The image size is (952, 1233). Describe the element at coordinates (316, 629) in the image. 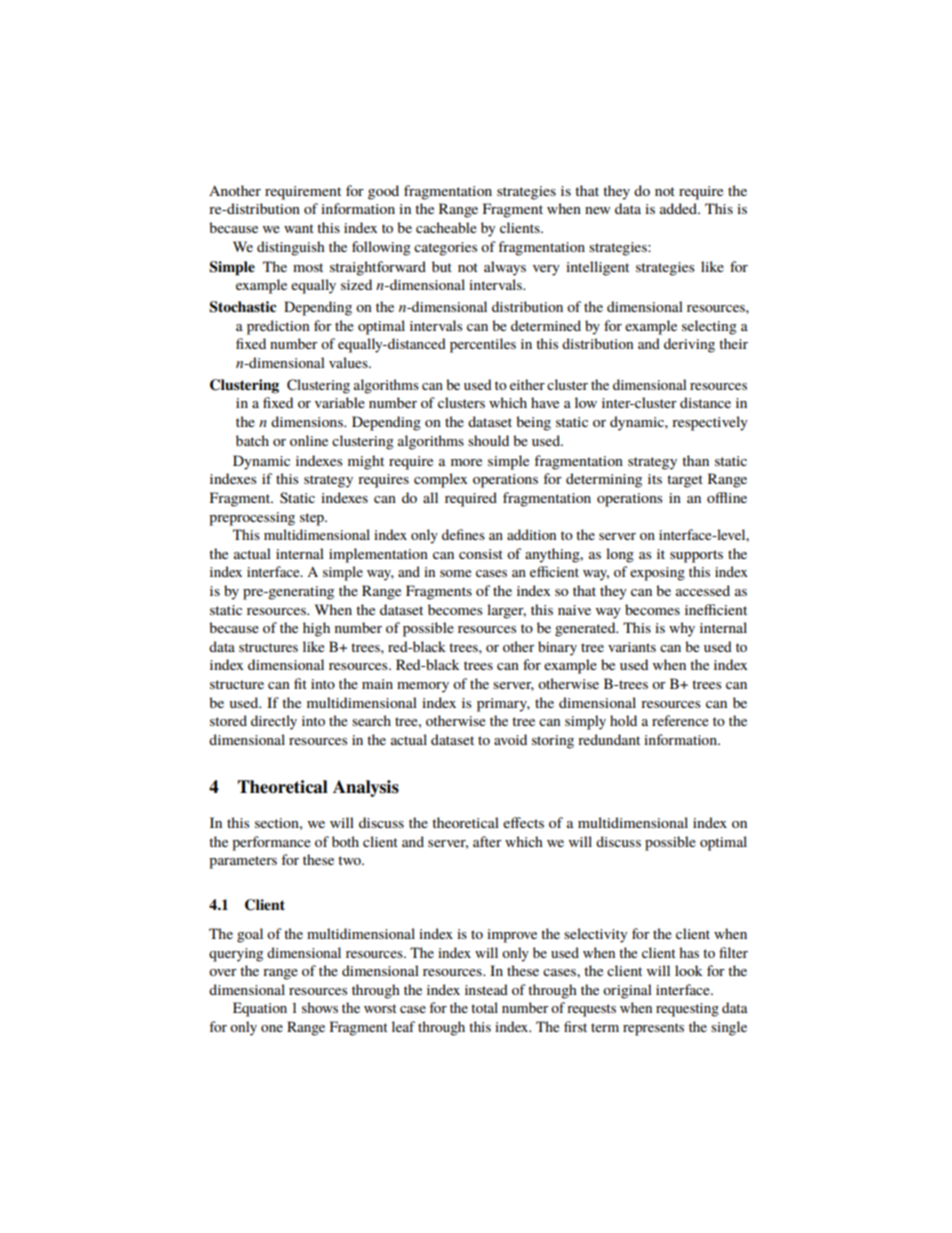

I see `high` at that location.
